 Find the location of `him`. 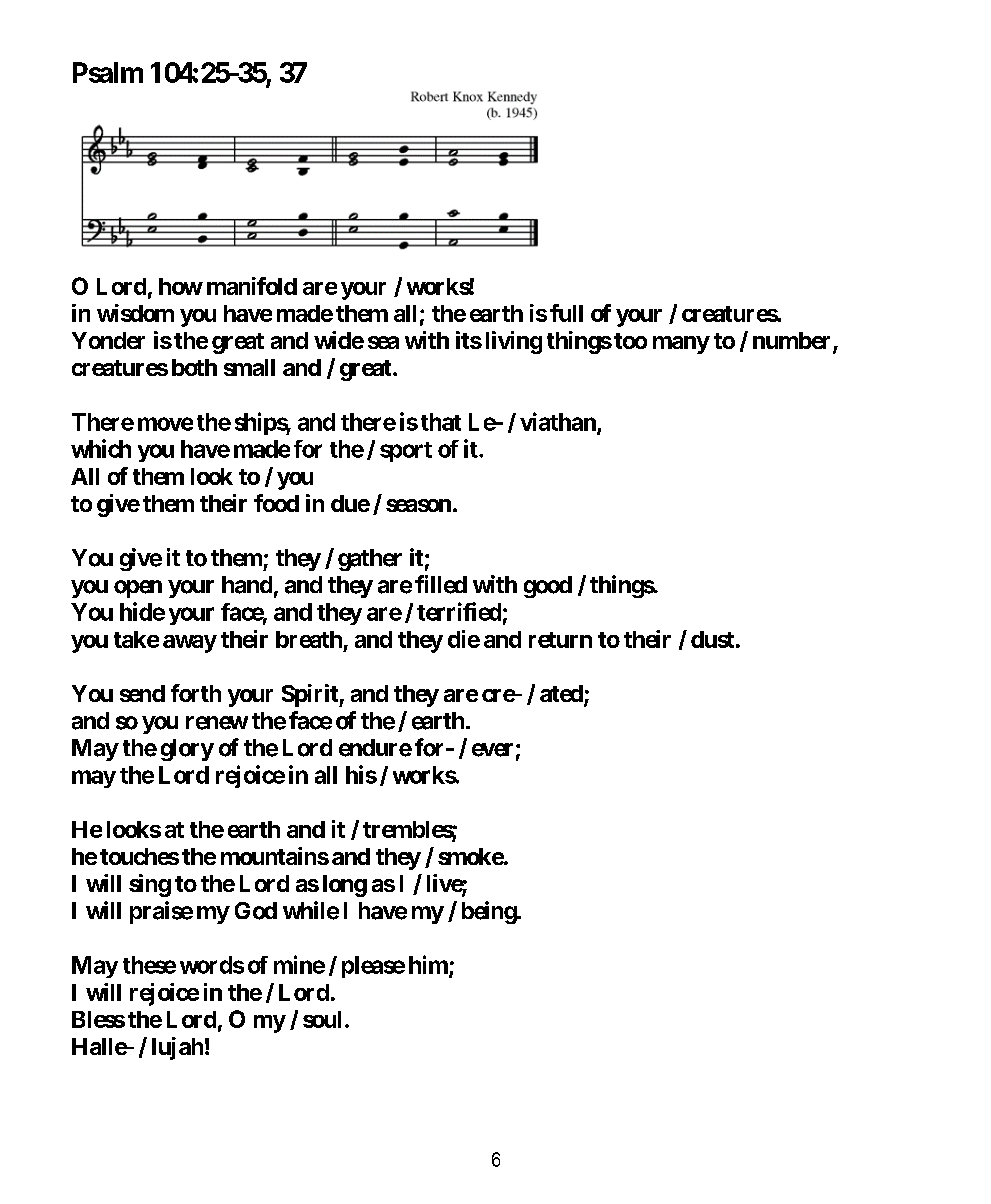

him is located at coordinates (429, 965).
